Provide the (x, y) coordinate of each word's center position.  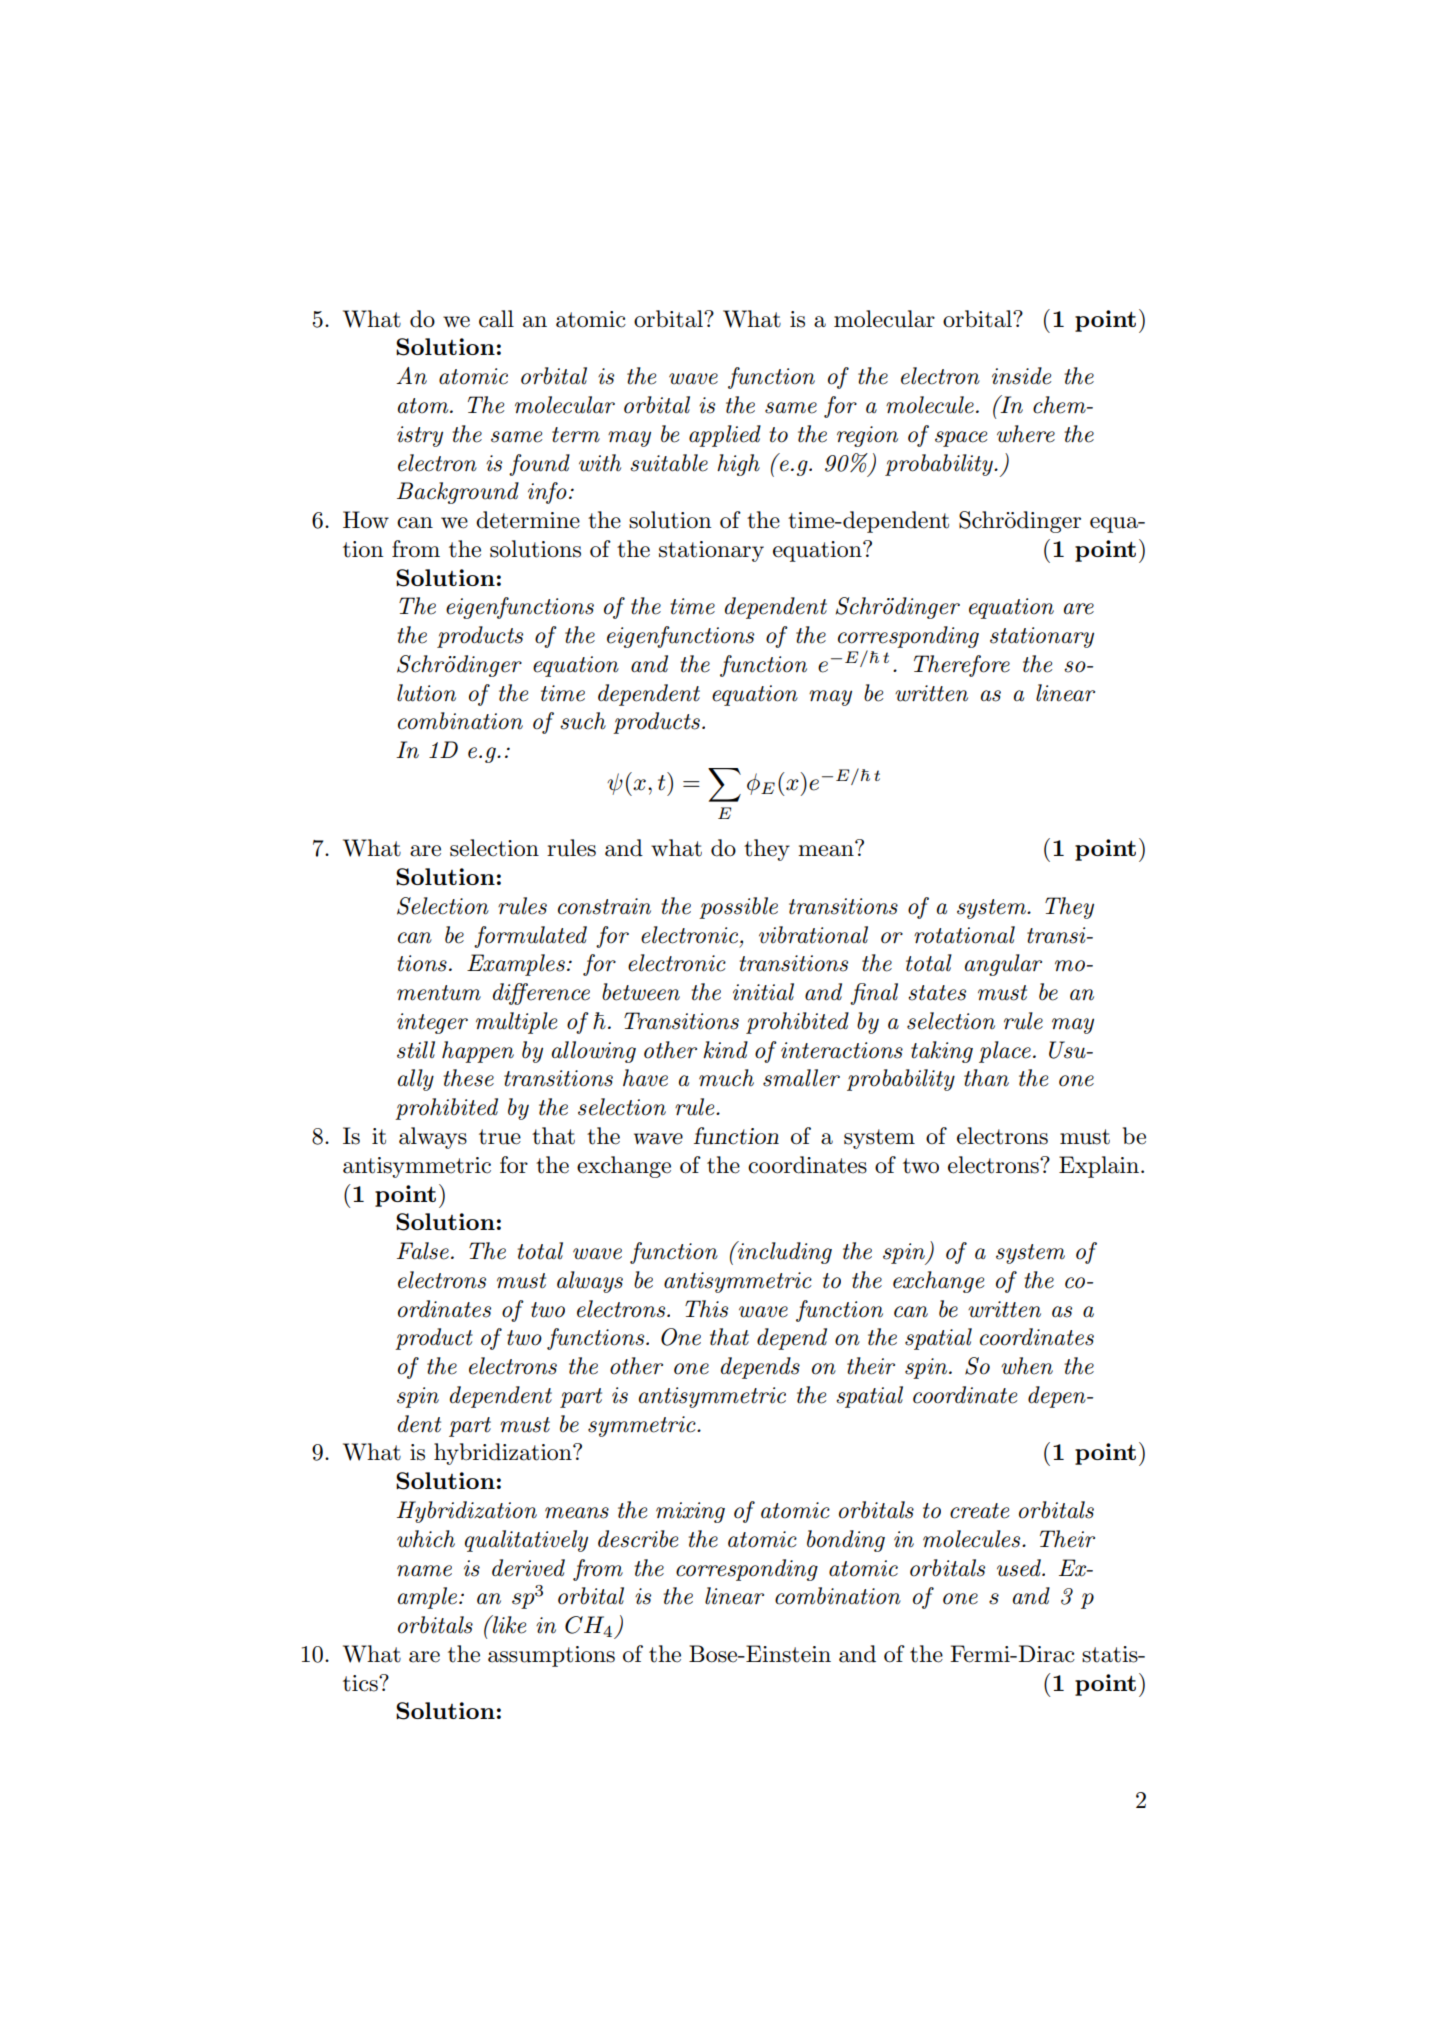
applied (725, 436)
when (1027, 1366)
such (583, 721)
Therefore (962, 666)
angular (1003, 965)
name (424, 1571)
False (423, 1251)
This (706, 1309)
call (496, 319)
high (738, 465)
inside (1021, 376)
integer (432, 1023)
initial (763, 992)
